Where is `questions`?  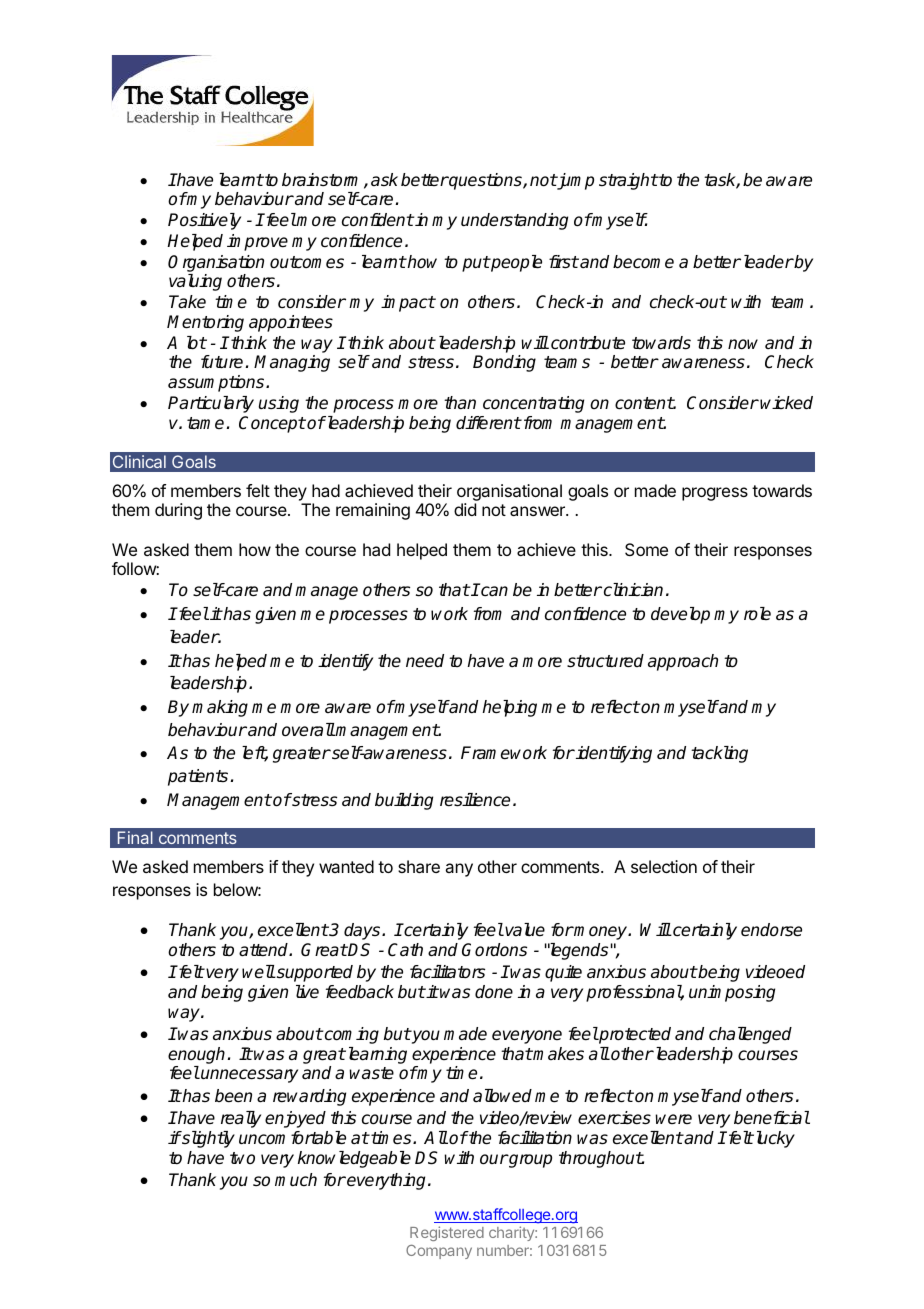
questions is located at coordinates (486, 181).
